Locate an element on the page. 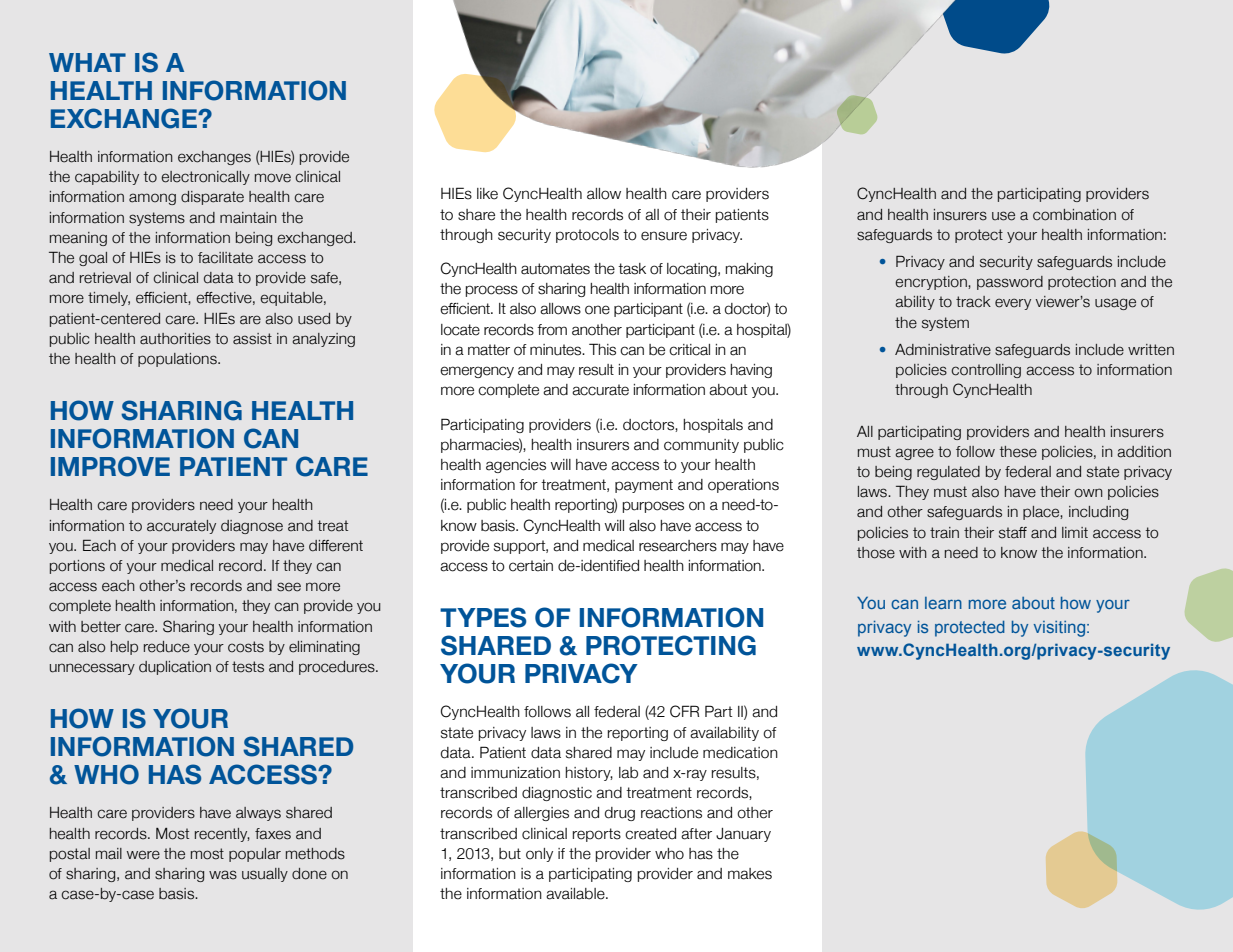  This is located at coordinates (602, 349).
